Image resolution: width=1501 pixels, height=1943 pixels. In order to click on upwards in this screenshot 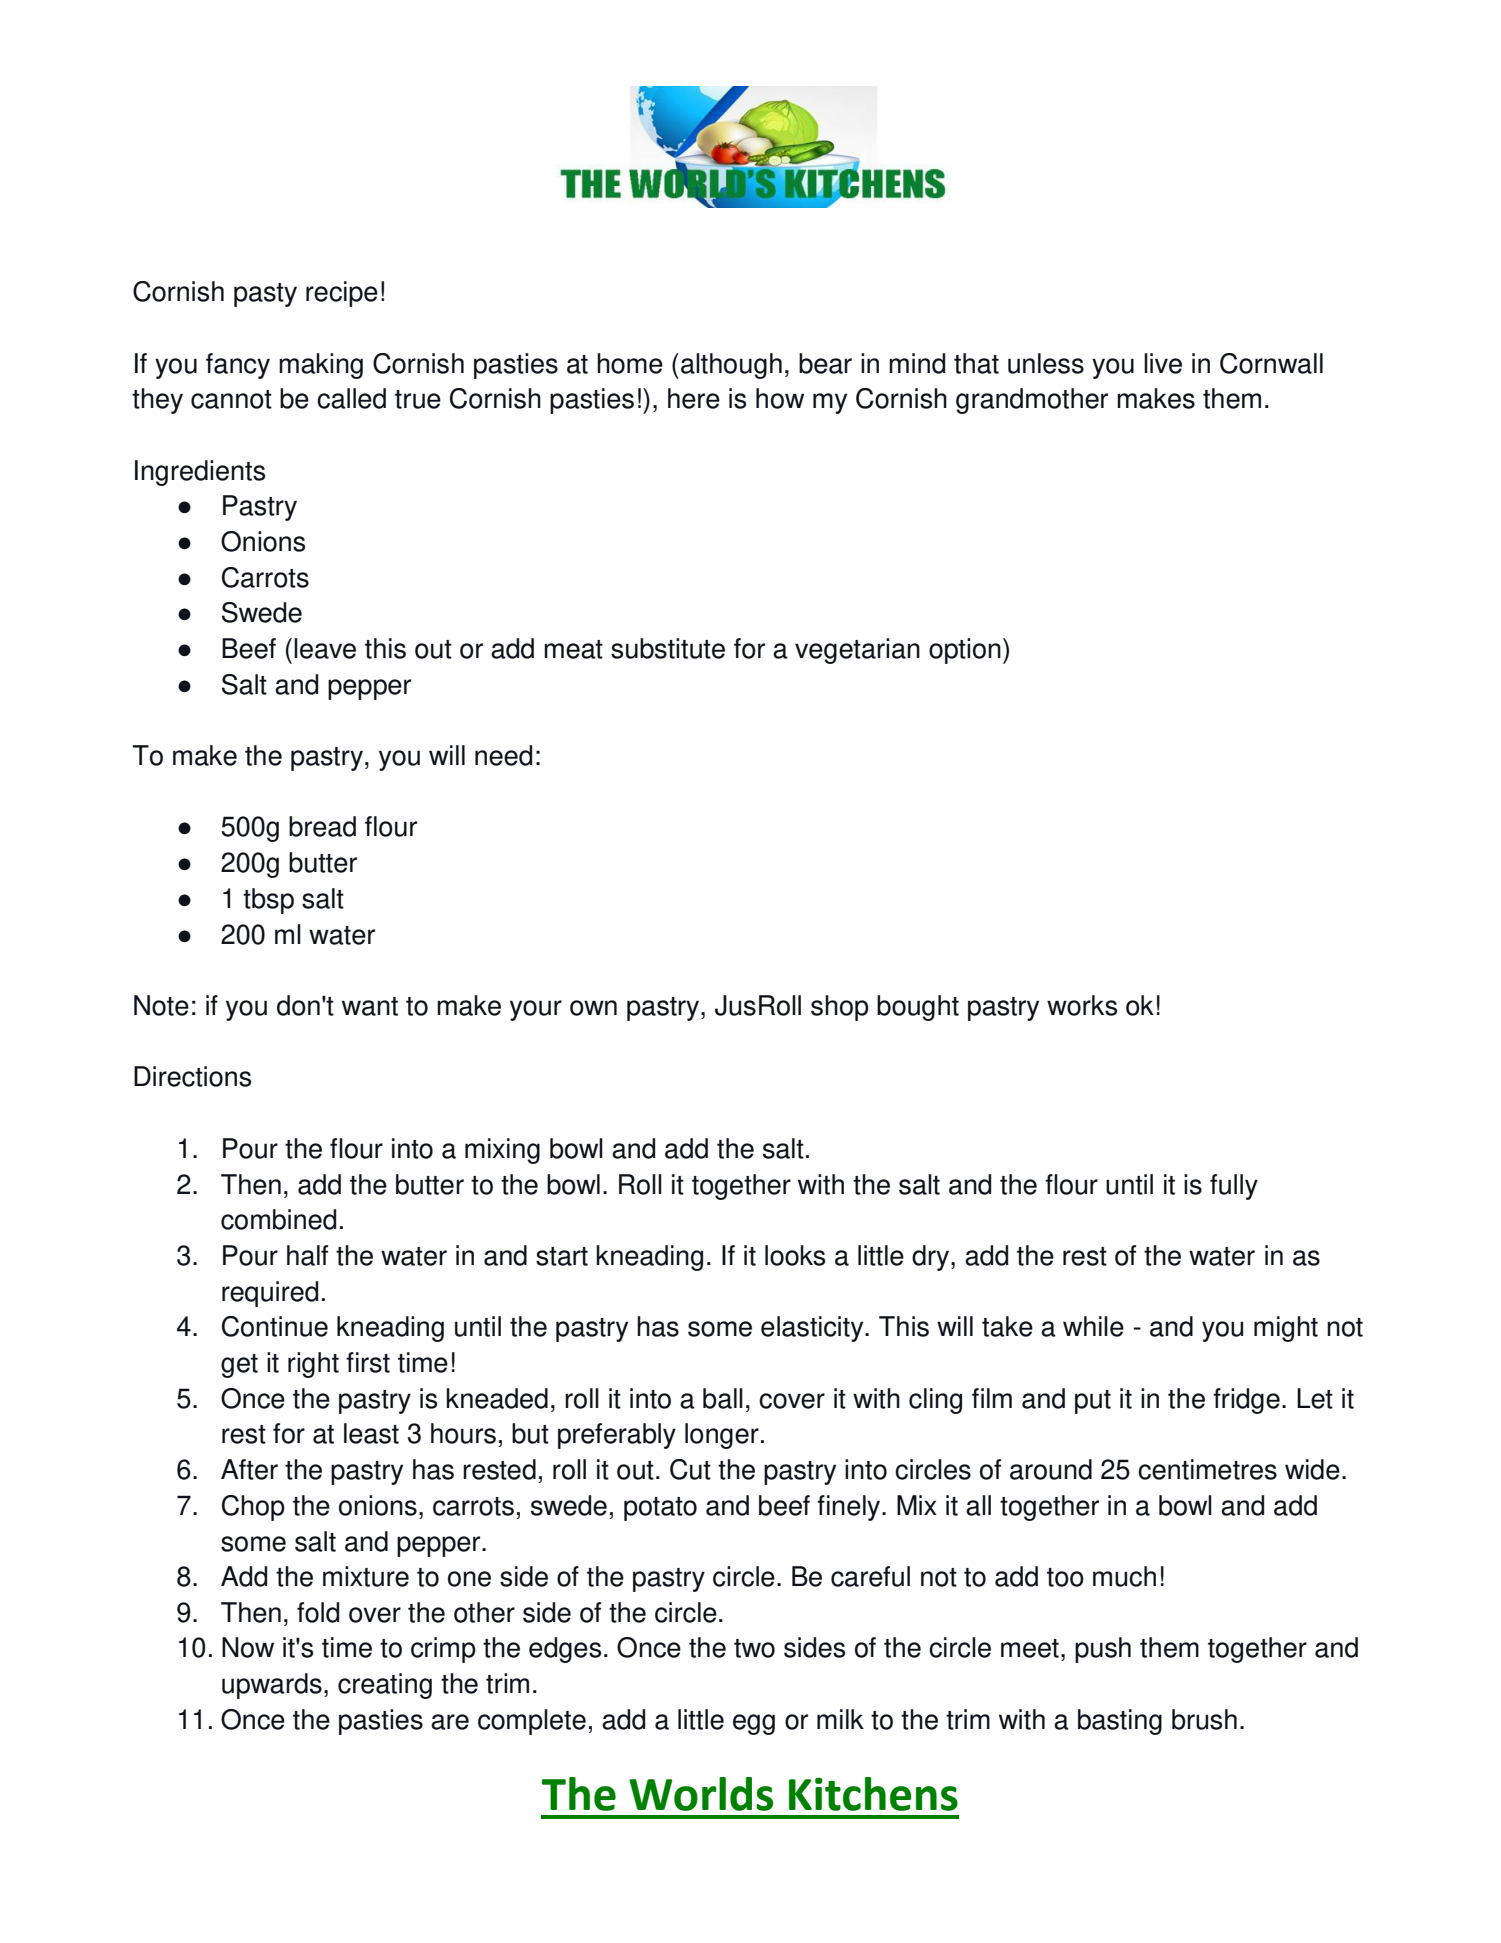, I will do `click(272, 1686)`.
